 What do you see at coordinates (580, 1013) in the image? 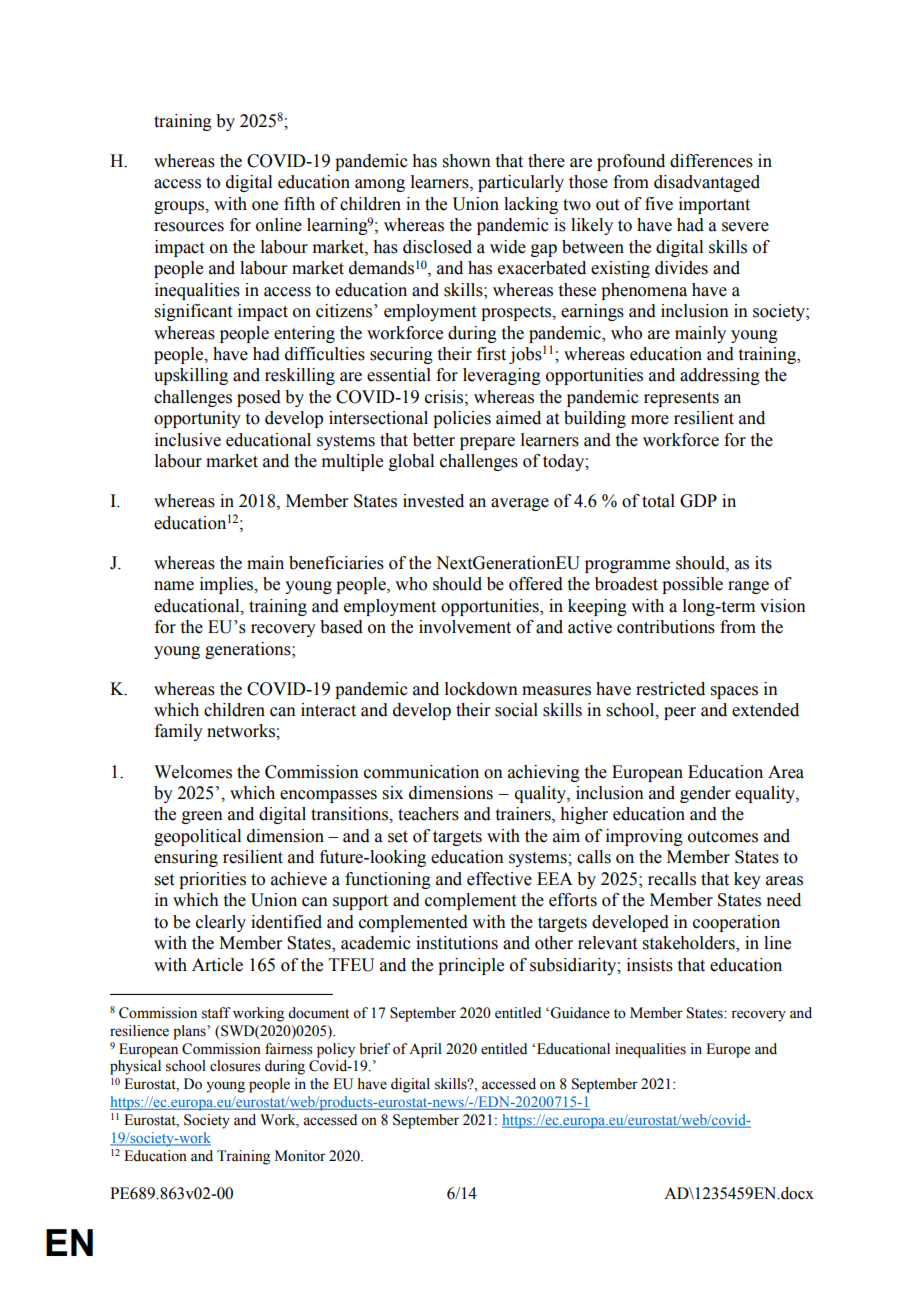
I see `Guidance` at bounding box center [580, 1013].
